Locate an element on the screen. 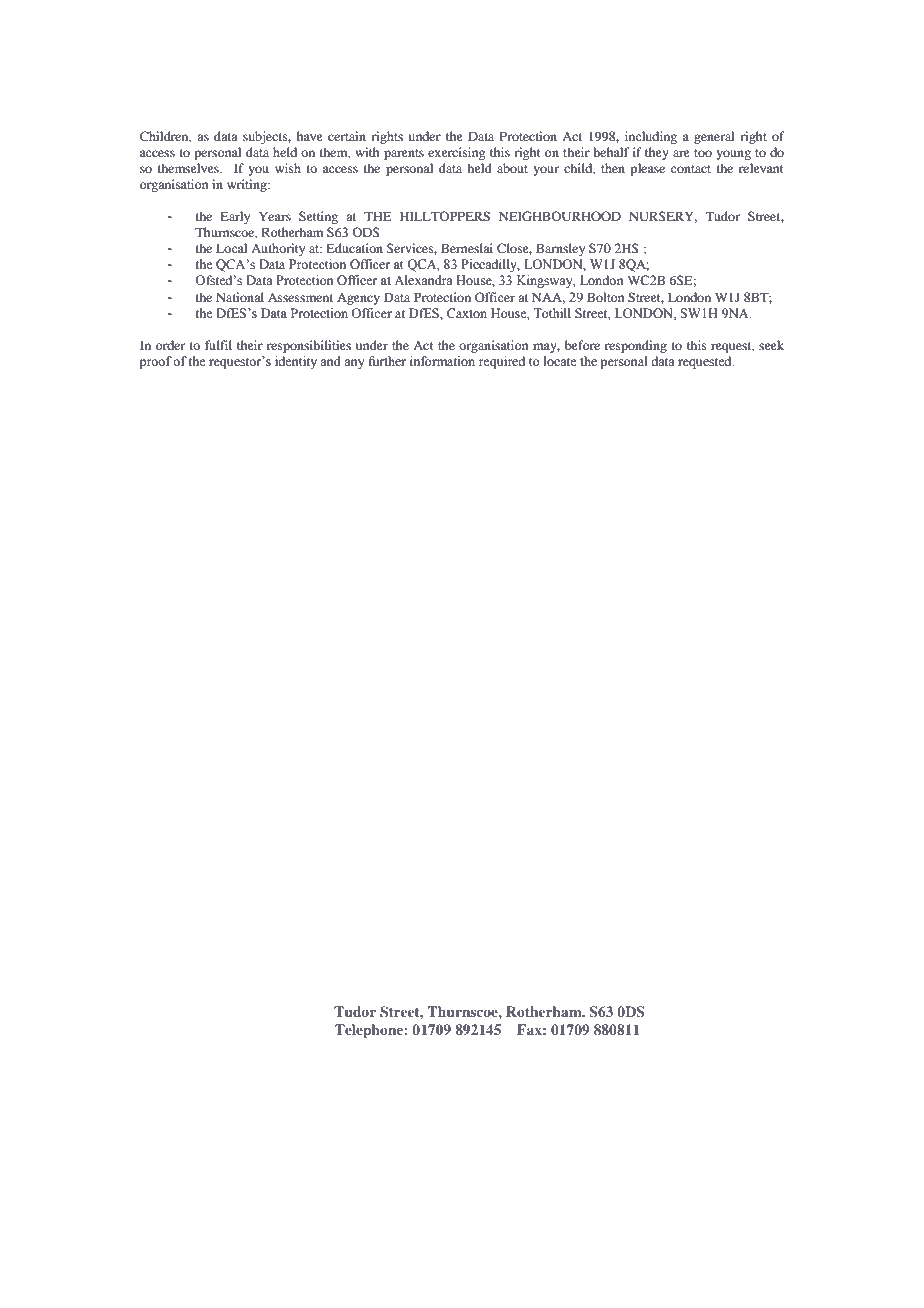  exercising is located at coordinates (456, 153).
